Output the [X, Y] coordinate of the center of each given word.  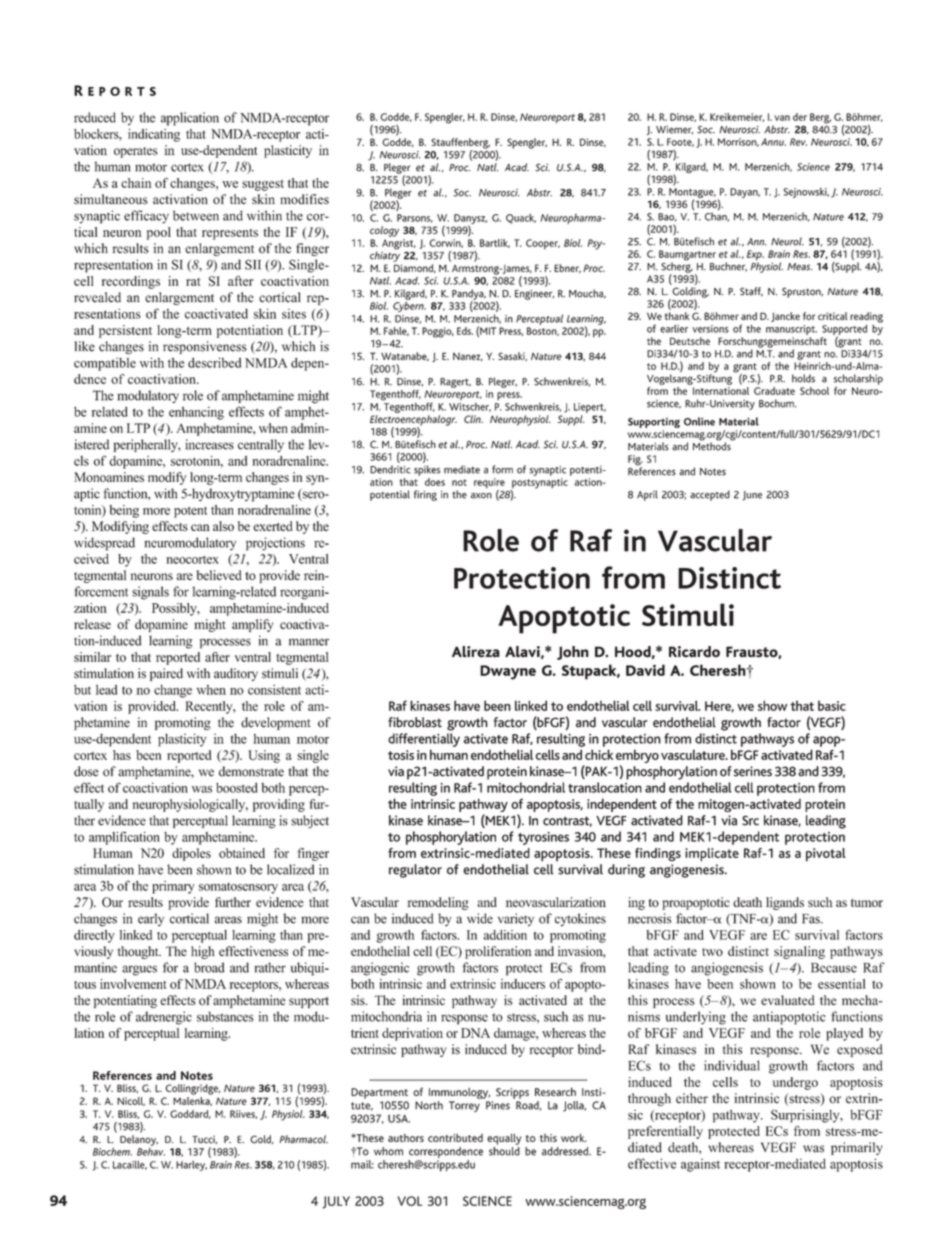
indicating [154, 135]
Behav [151, 1150]
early [151, 919]
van [782, 118]
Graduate [774, 389]
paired [166, 674]
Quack [521, 219]
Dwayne [508, 672]
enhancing [196, 413]
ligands [785, 903]
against [700, 1165]
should [504, 1150]
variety [516, 919]
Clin [473, 419]
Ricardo [694, 652]
